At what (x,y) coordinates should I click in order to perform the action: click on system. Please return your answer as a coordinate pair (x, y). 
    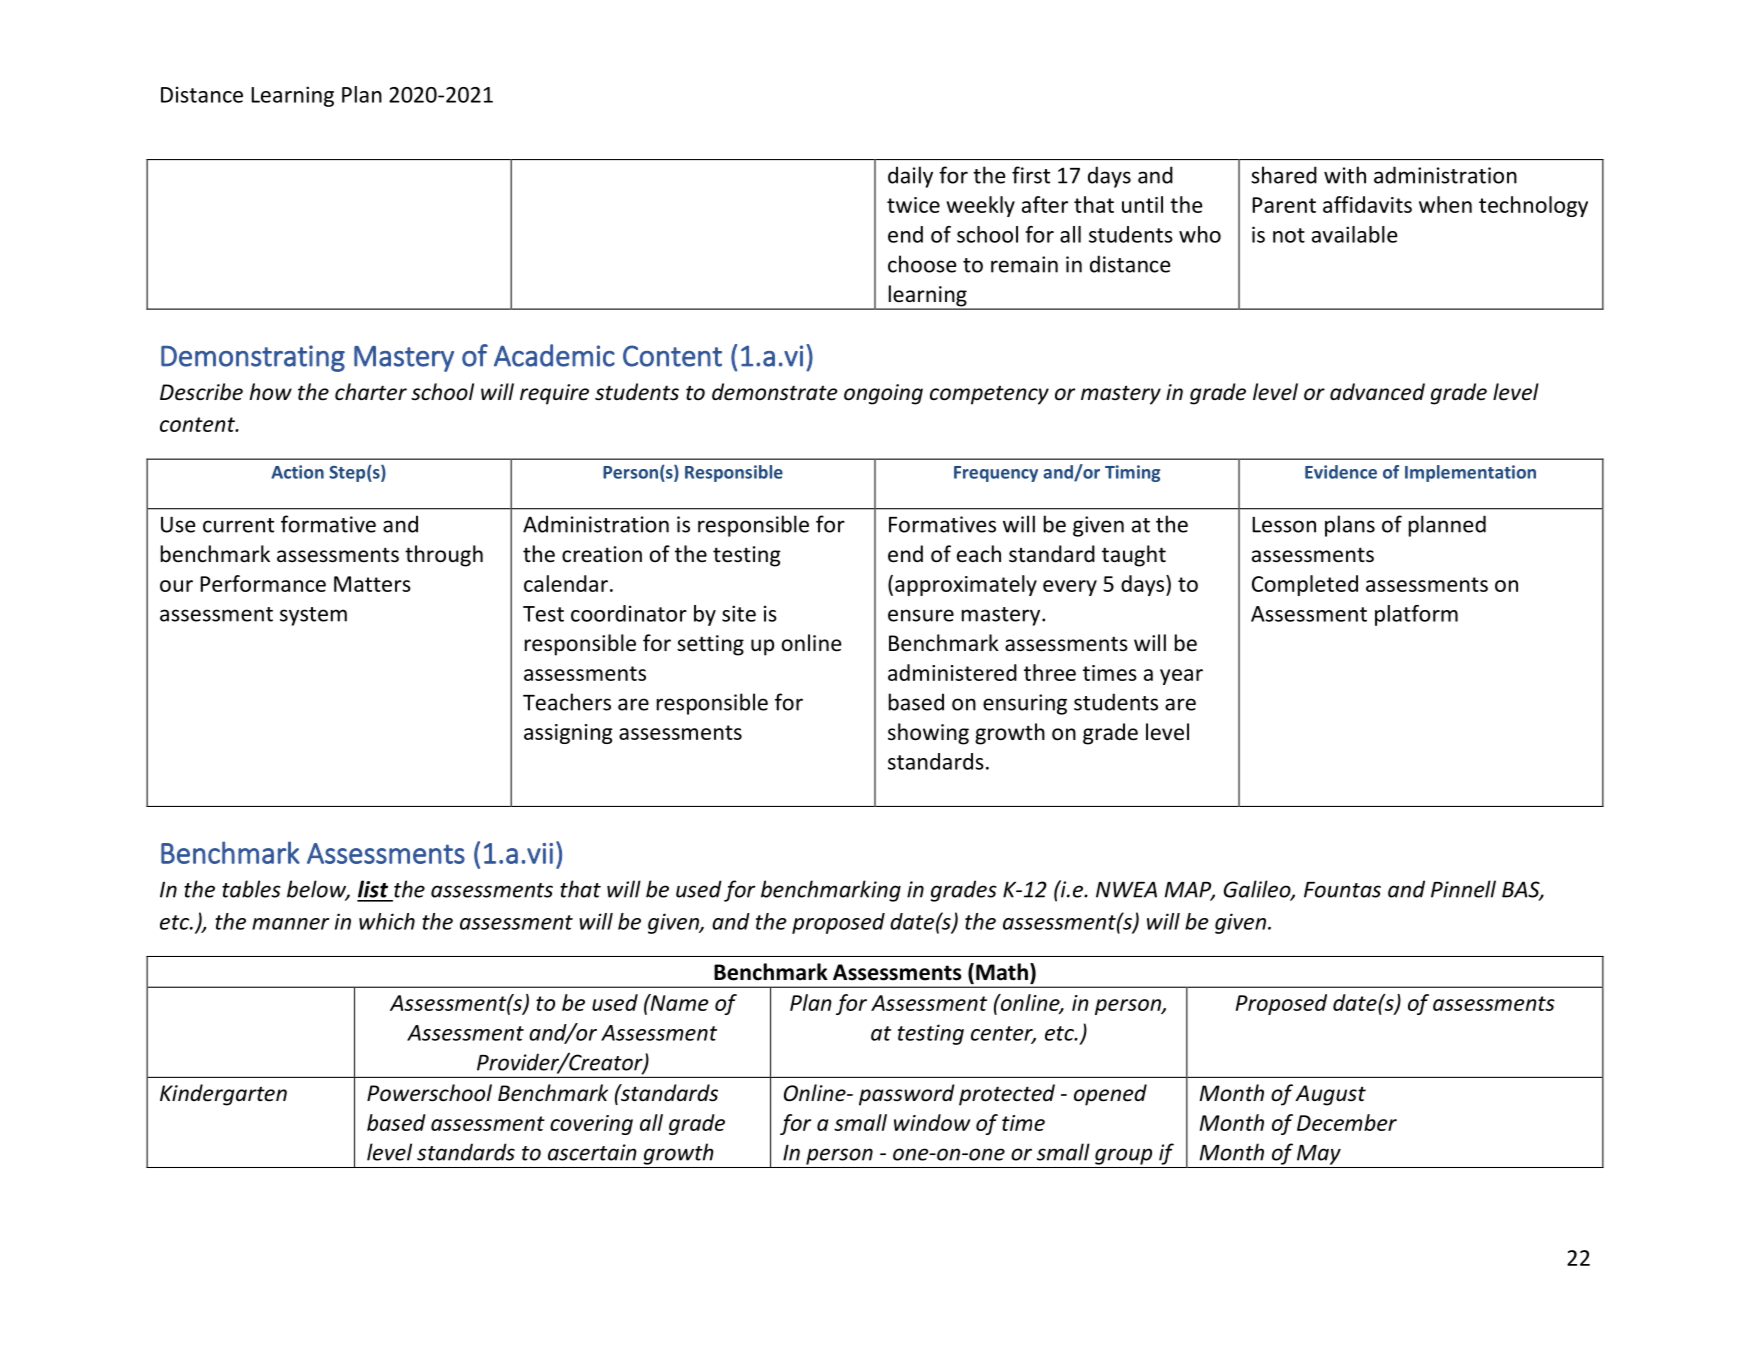
    Looking at the image, I should click on (313, 616).
